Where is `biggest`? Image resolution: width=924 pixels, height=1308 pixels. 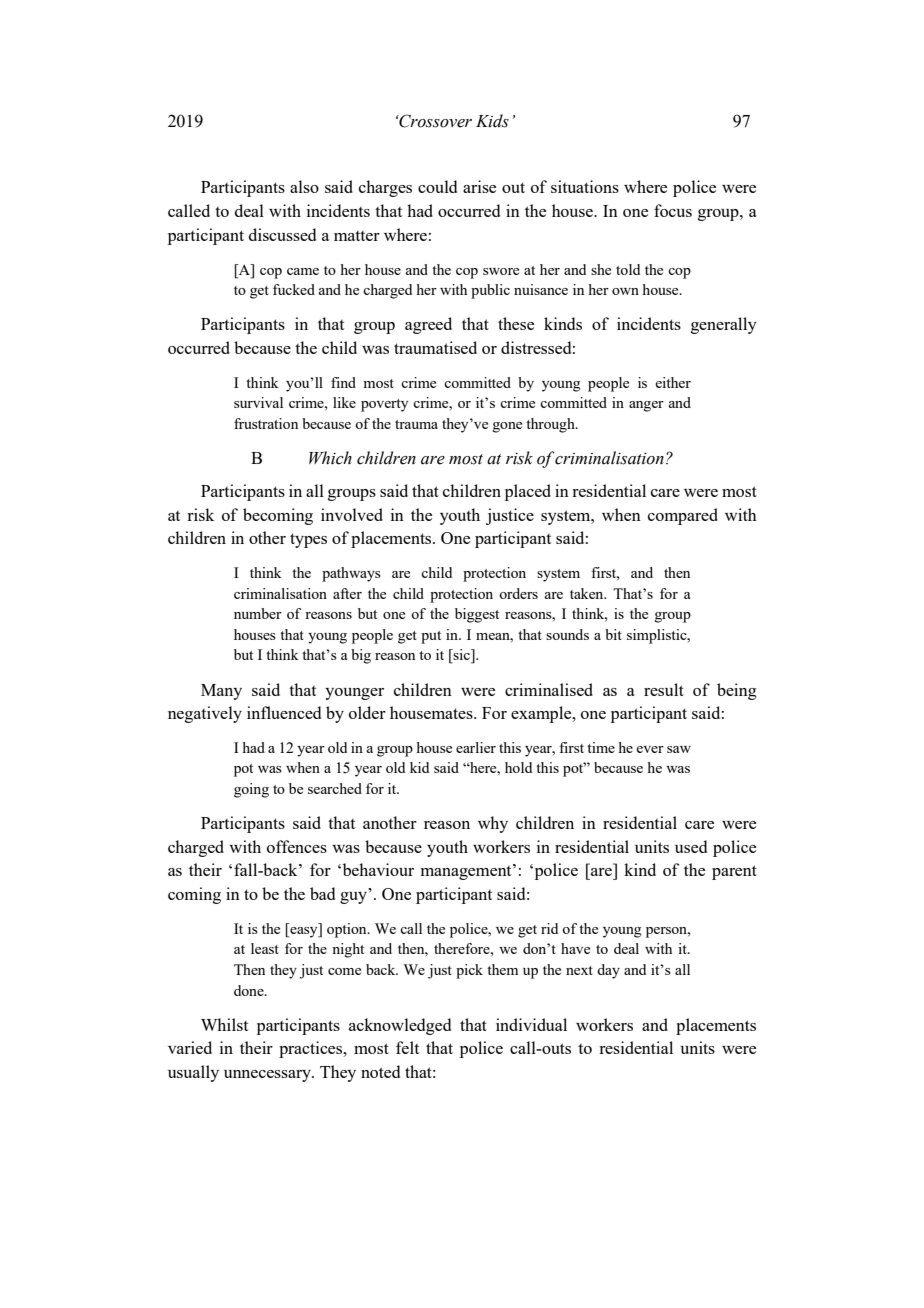 biggest is located at coordinates (477, 615).
